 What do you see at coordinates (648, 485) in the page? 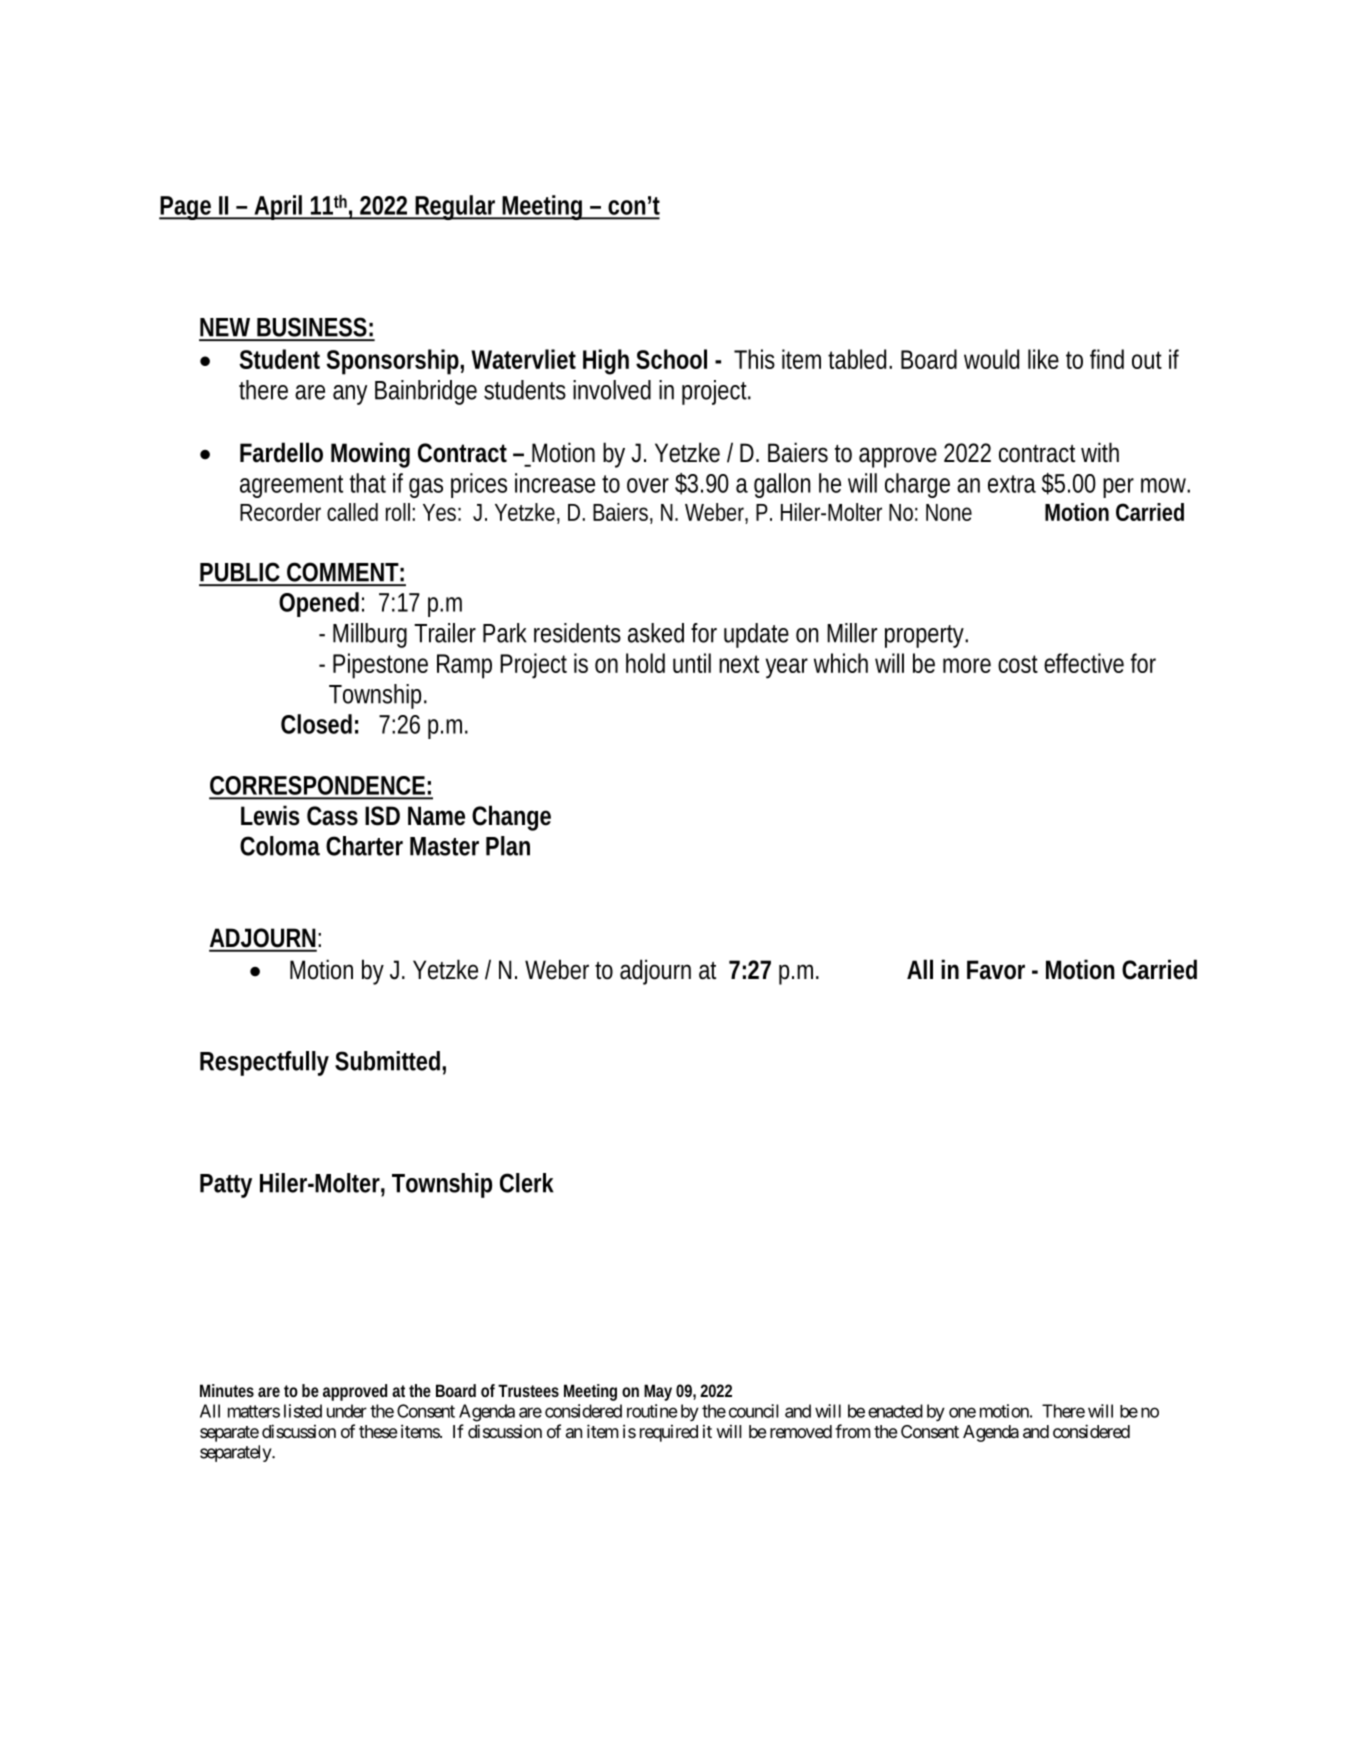
I see `over` at bounding box center [648, 485].
